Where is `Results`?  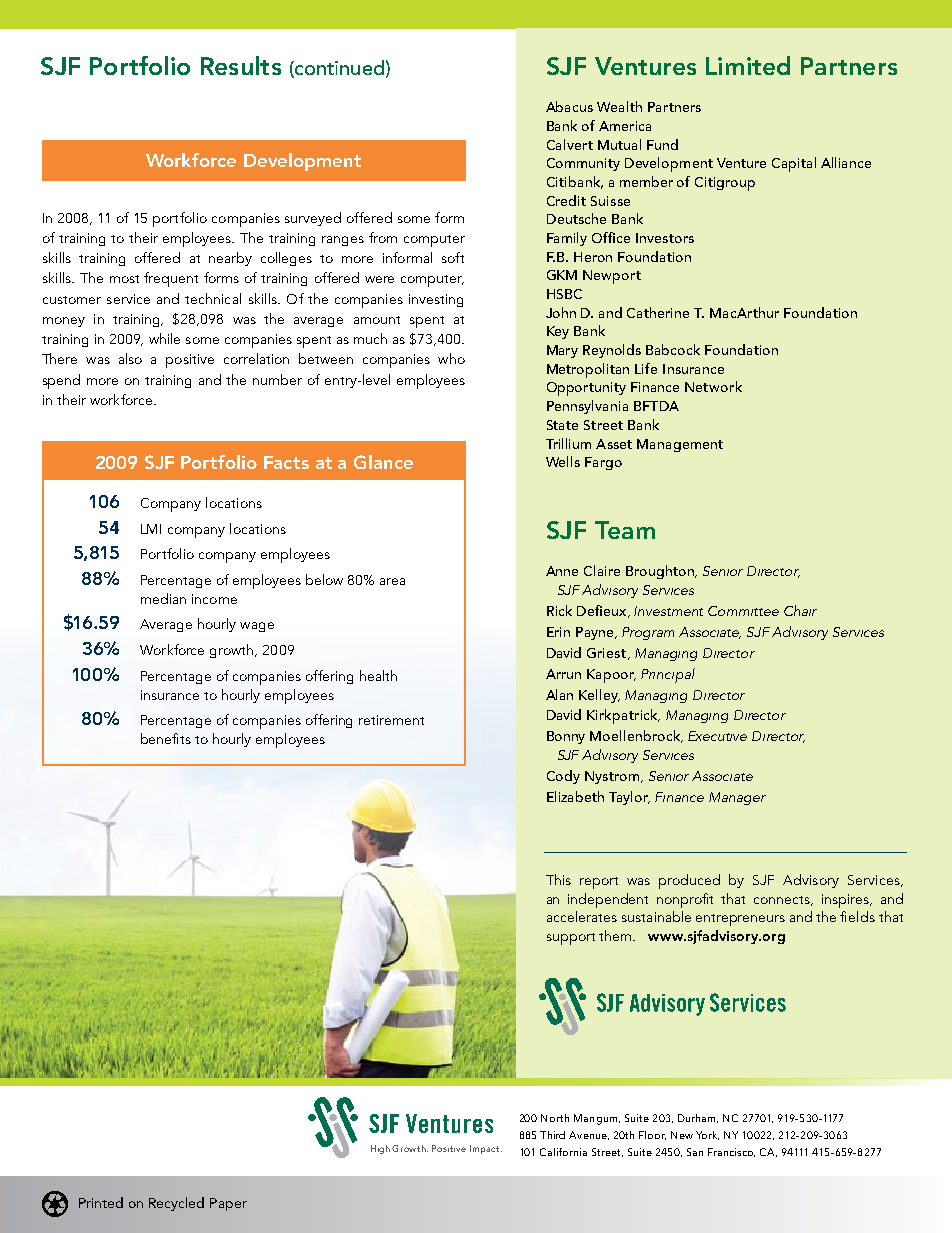
Results is located at coordinates (241, 65).
